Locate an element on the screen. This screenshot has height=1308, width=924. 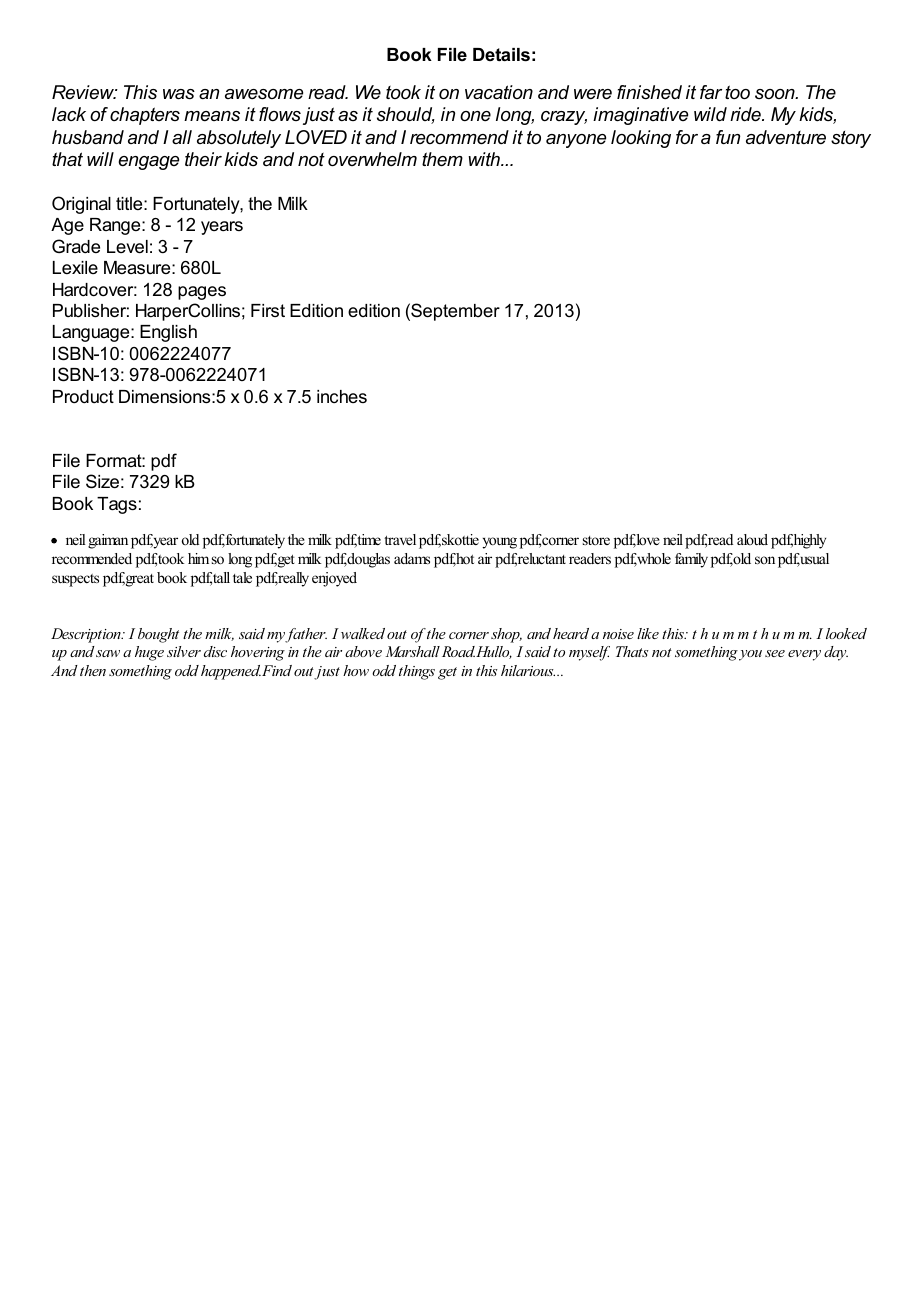
was is located at coordinates (179, 94).
